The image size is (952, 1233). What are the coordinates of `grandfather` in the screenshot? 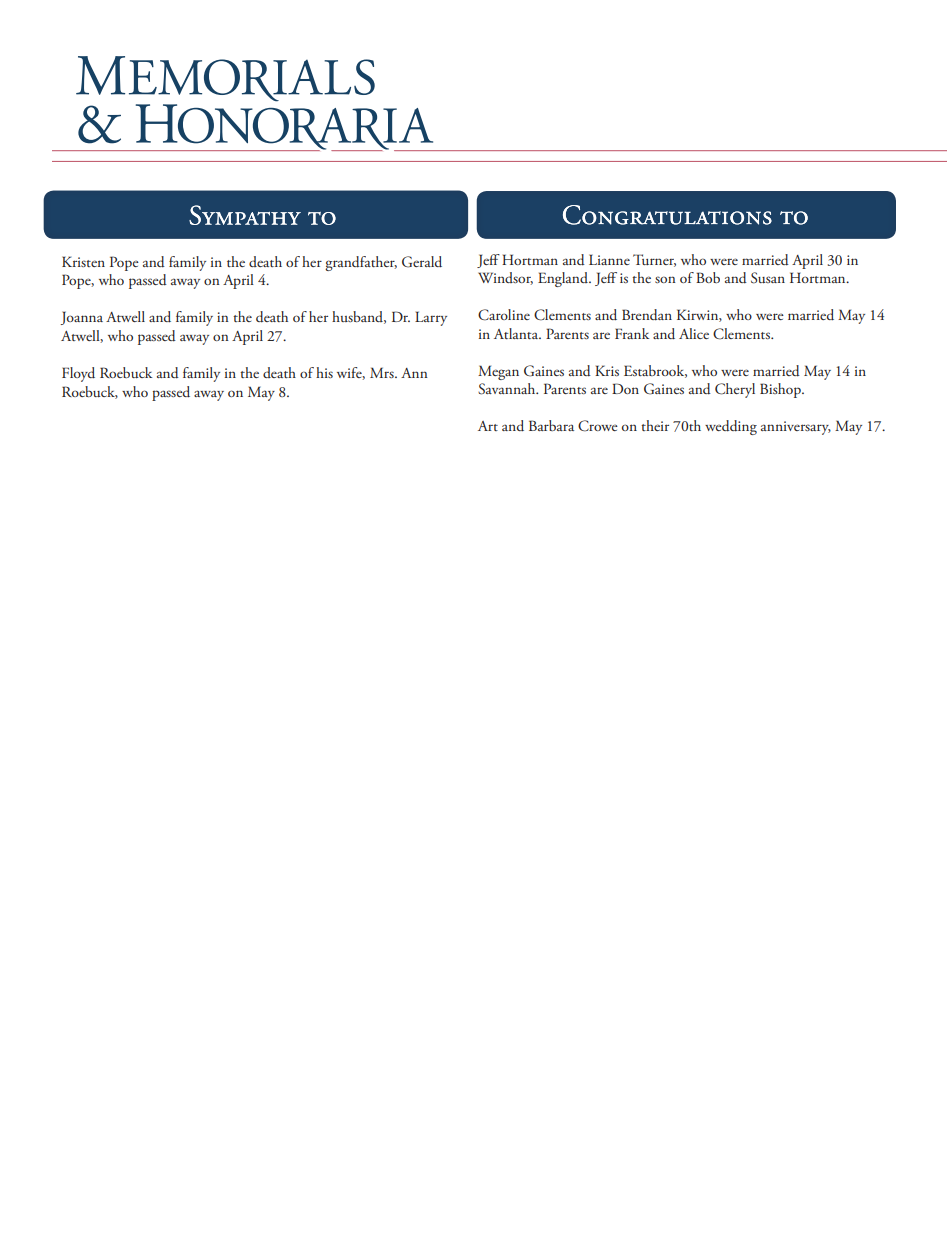 It's located at (361, 263).
